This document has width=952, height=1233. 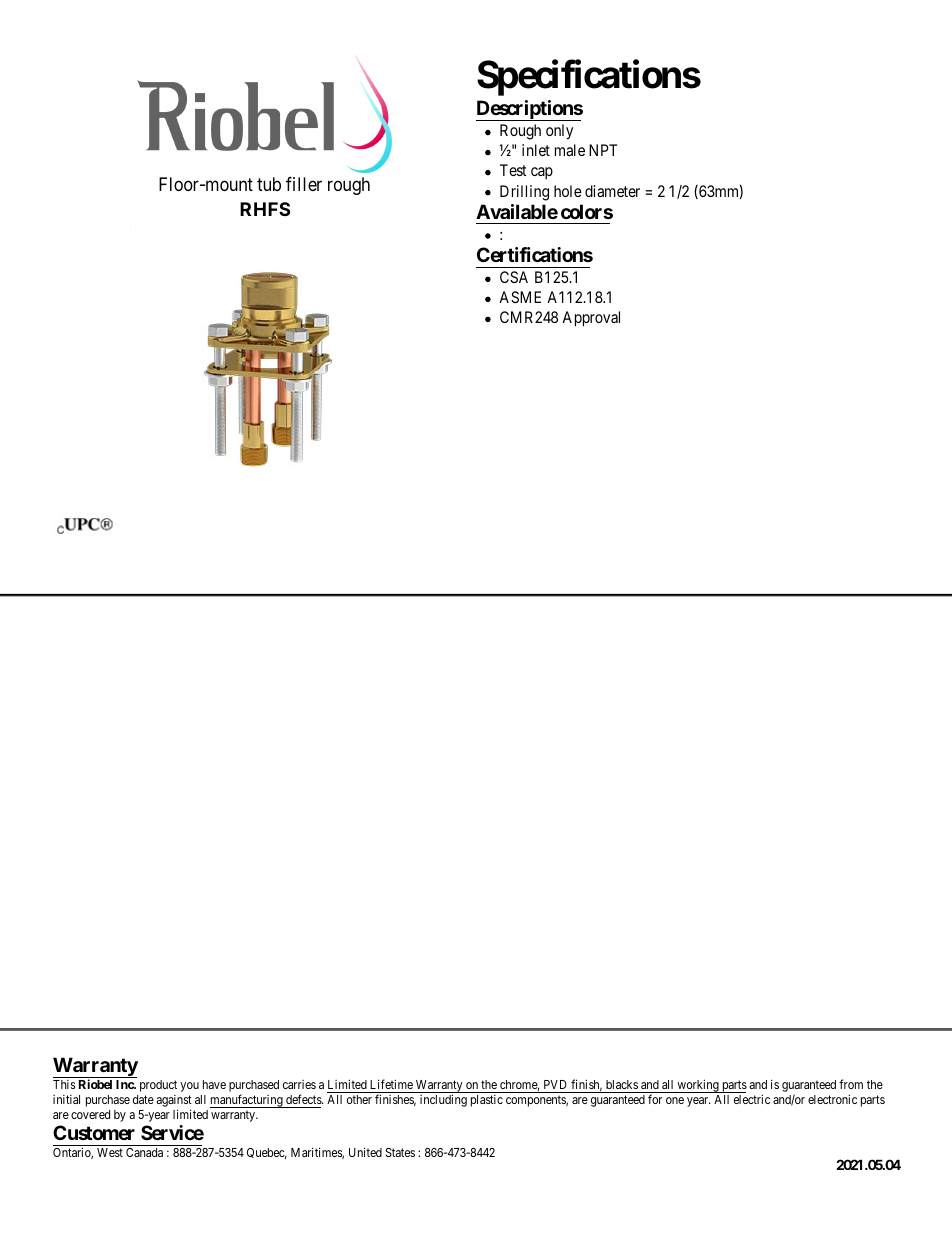 I want to click on against, so click(x=174, y=1101).
